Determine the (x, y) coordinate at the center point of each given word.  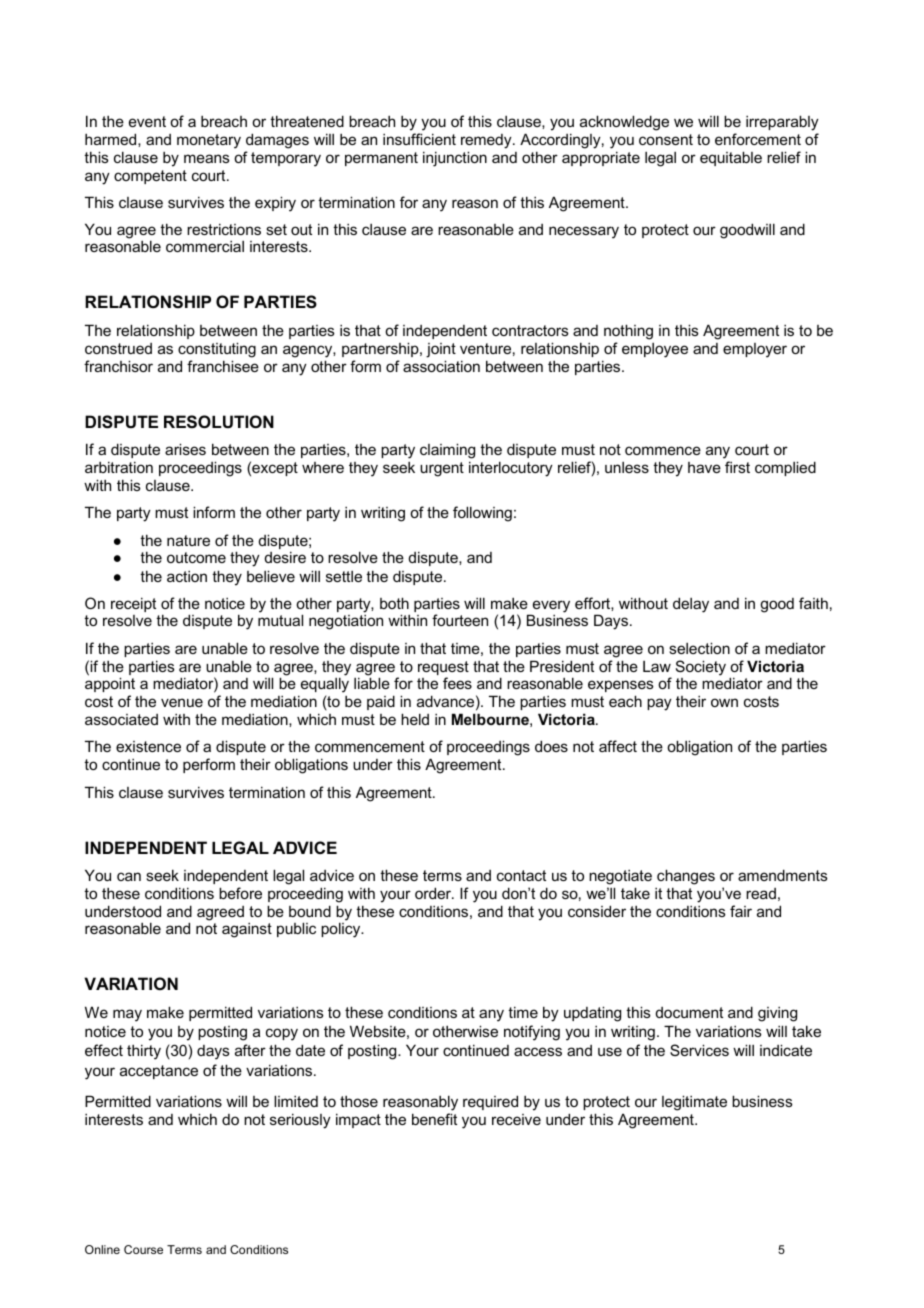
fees (457, 683)
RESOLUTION (219, 422)
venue (182, 702)
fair (741, 911)
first (737, 467)
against (247, 930)
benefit (434, 1119)
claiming (447, 451)
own (724, 702)
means (207, 158)
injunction (455, 159)
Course (143, 1249)
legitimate (694, 1103)
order (434, 893)
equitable (731, 158)
